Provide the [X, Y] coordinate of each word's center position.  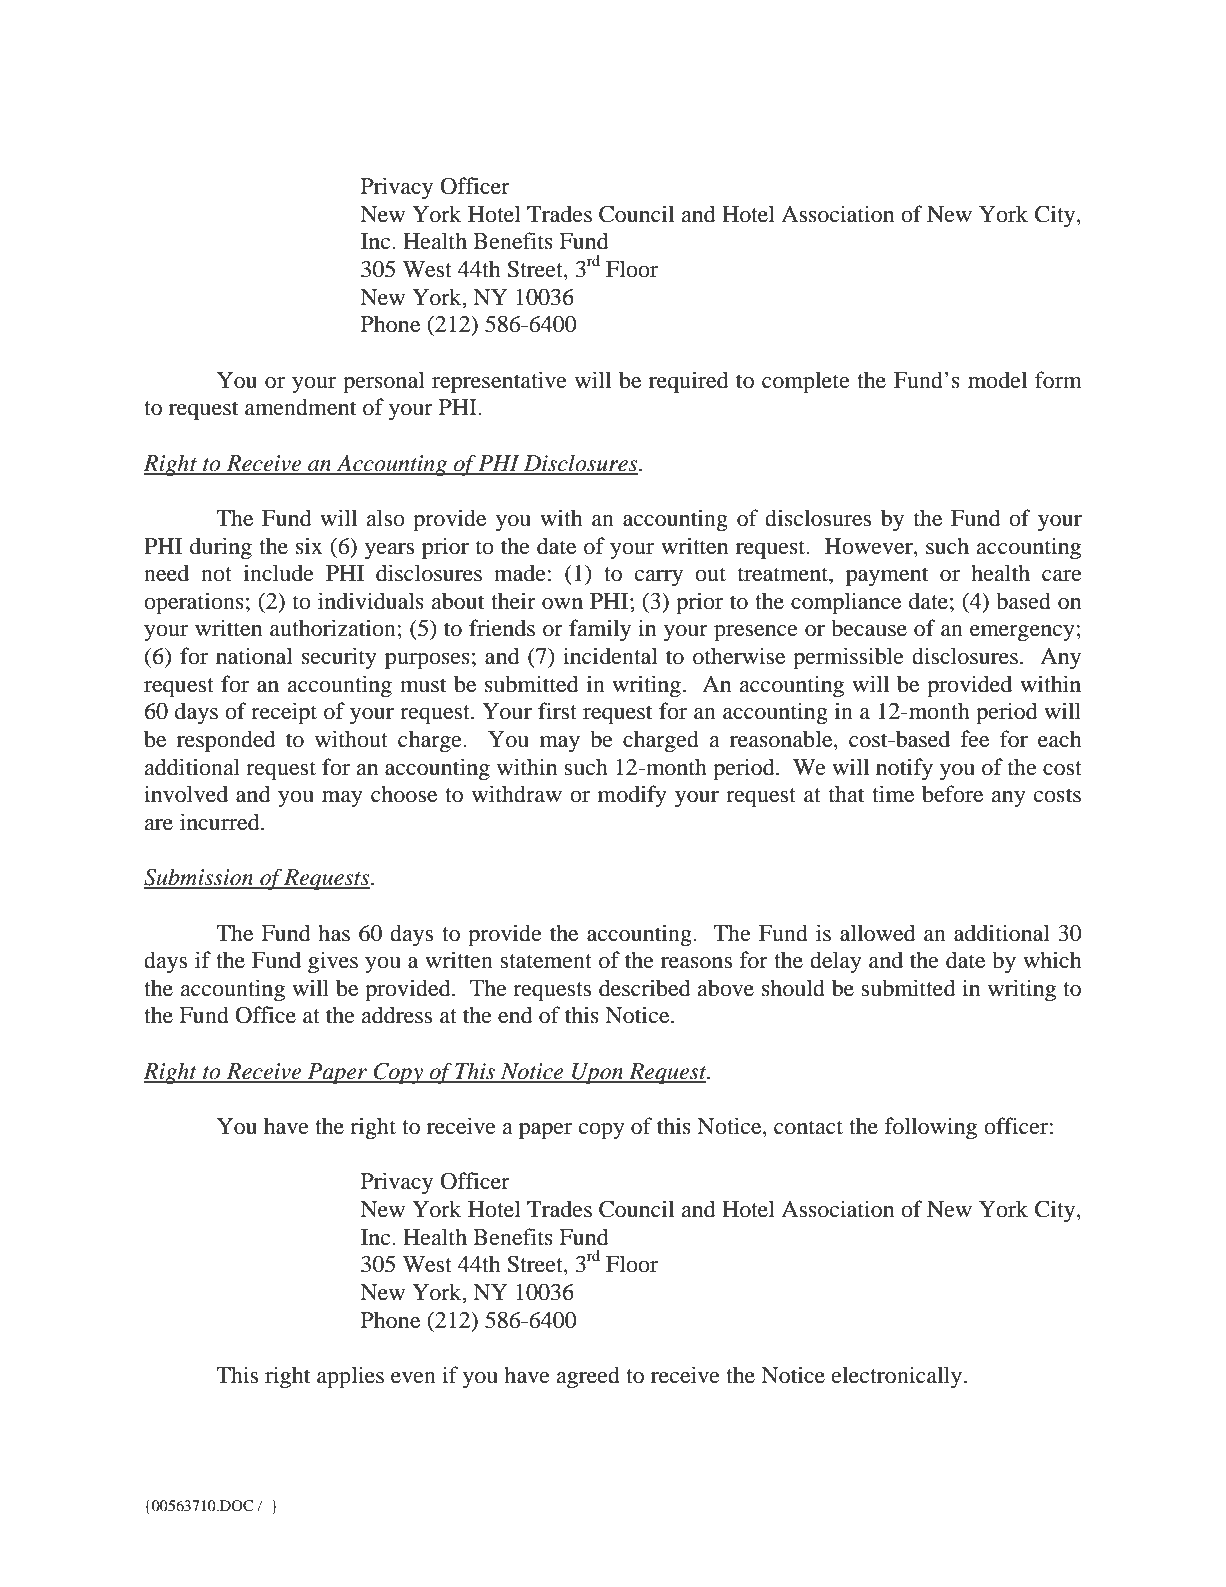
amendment [301, 407]
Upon [598, 1073]
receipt [284, 713]
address [396, 1015]
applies [350, 1377]
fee [974, 739]
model [997, 380]
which [1052, 959]
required [689, 382]
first [557, 711]
